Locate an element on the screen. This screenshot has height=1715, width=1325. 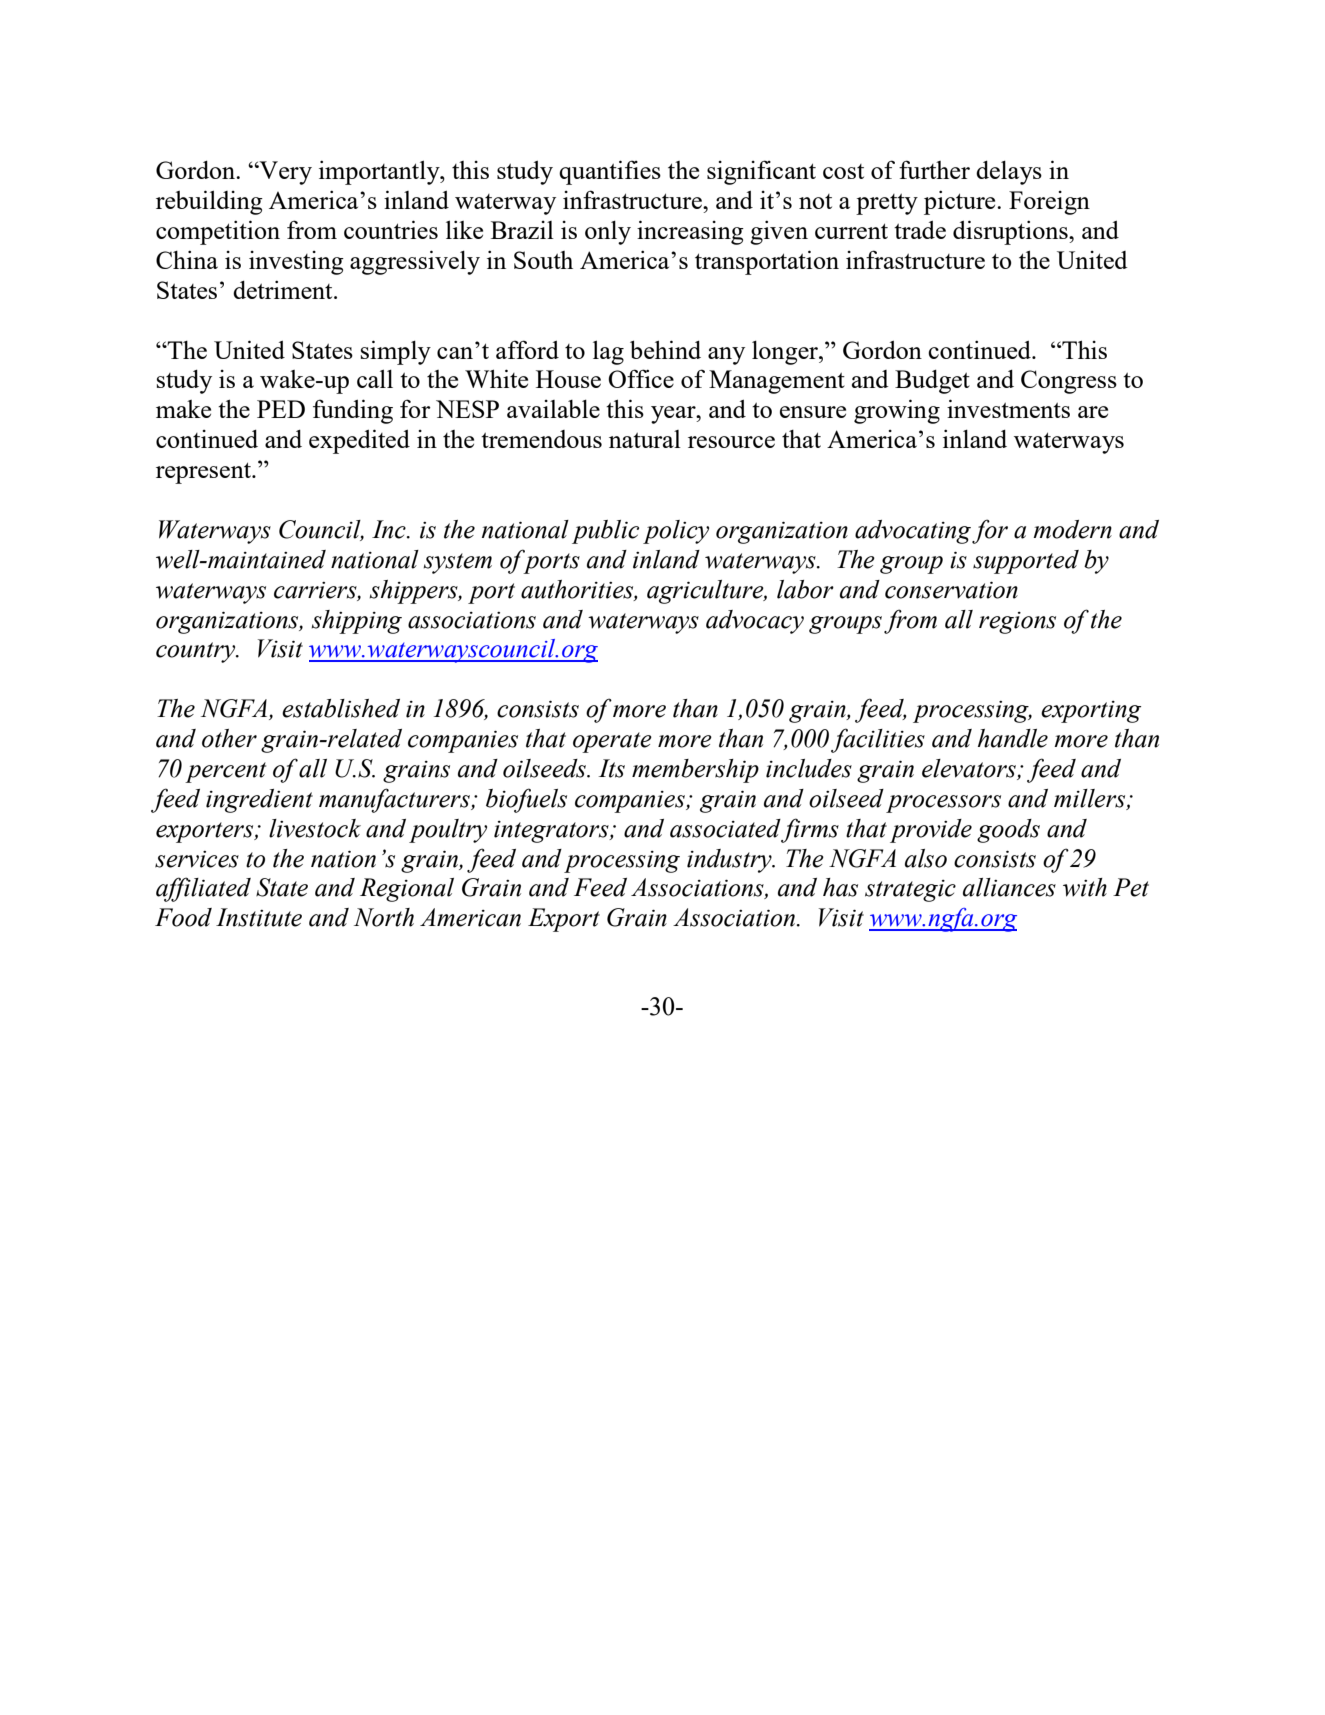
Office is located at coordinates (641, 378).
